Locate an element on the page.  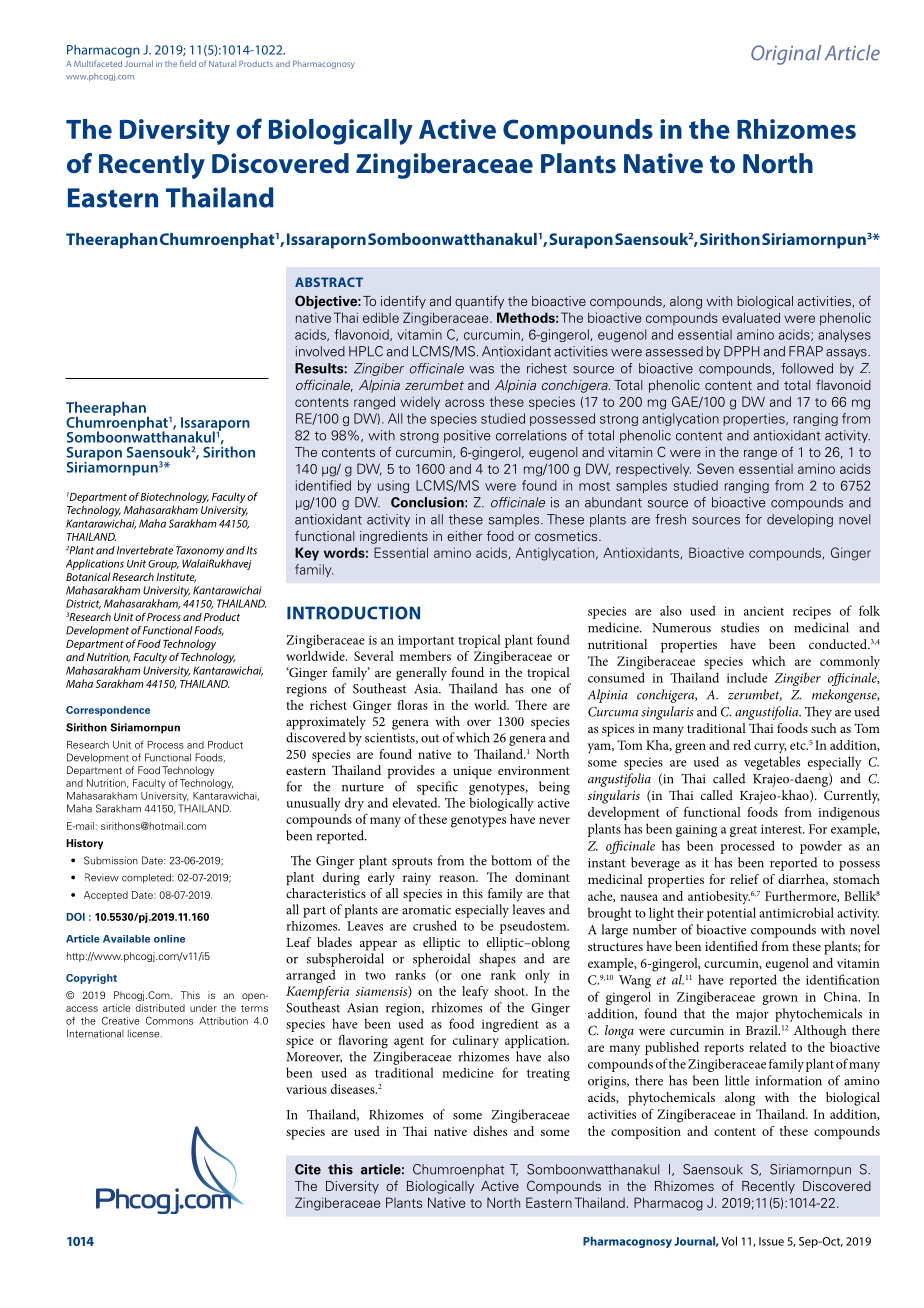
Institute is located at coordinates (176, 578).
